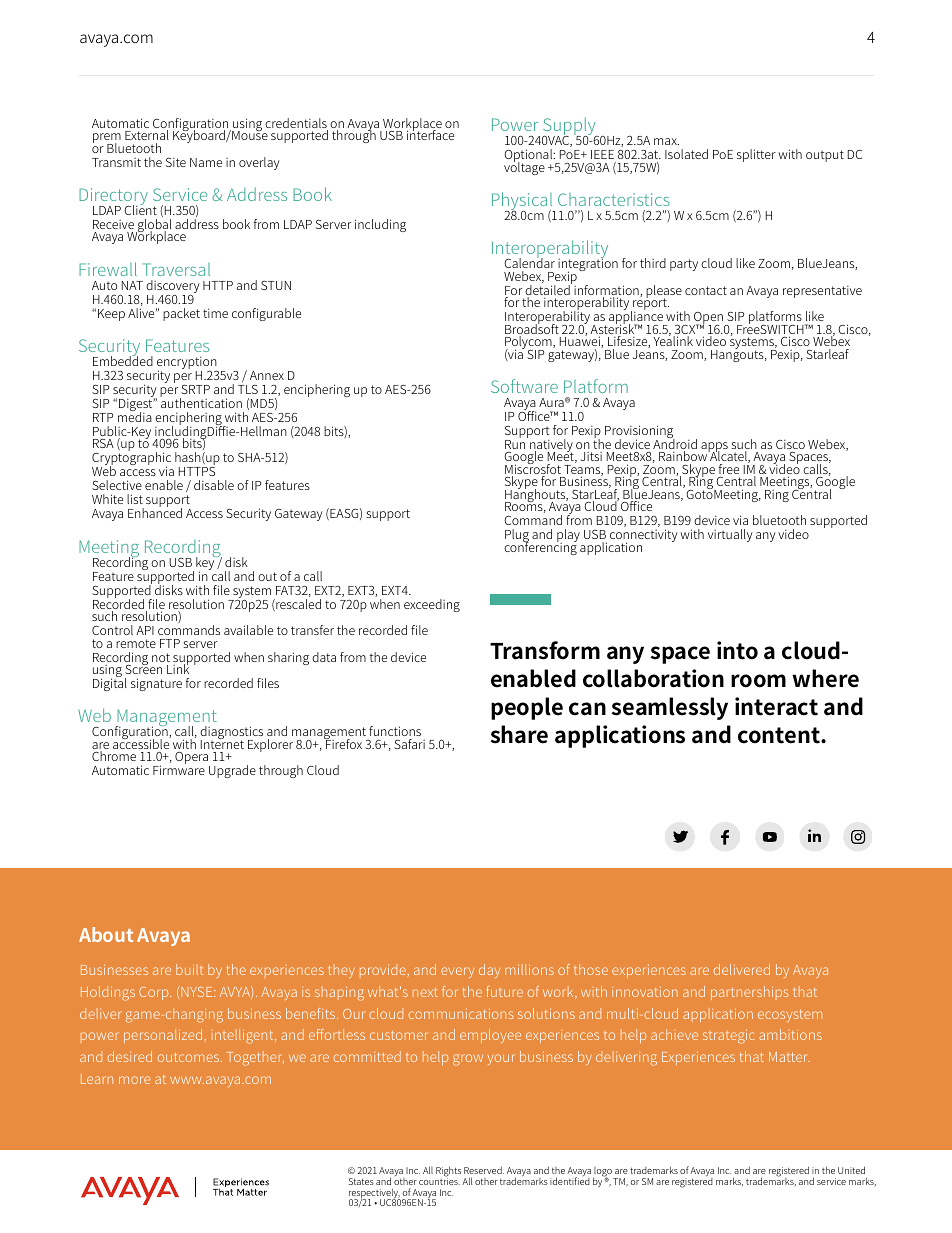 The width and height of the page is (952, 1233). What do you see at coordinates (214, 485) in the page?
I see `disable` at bounding box center [214, 485].
